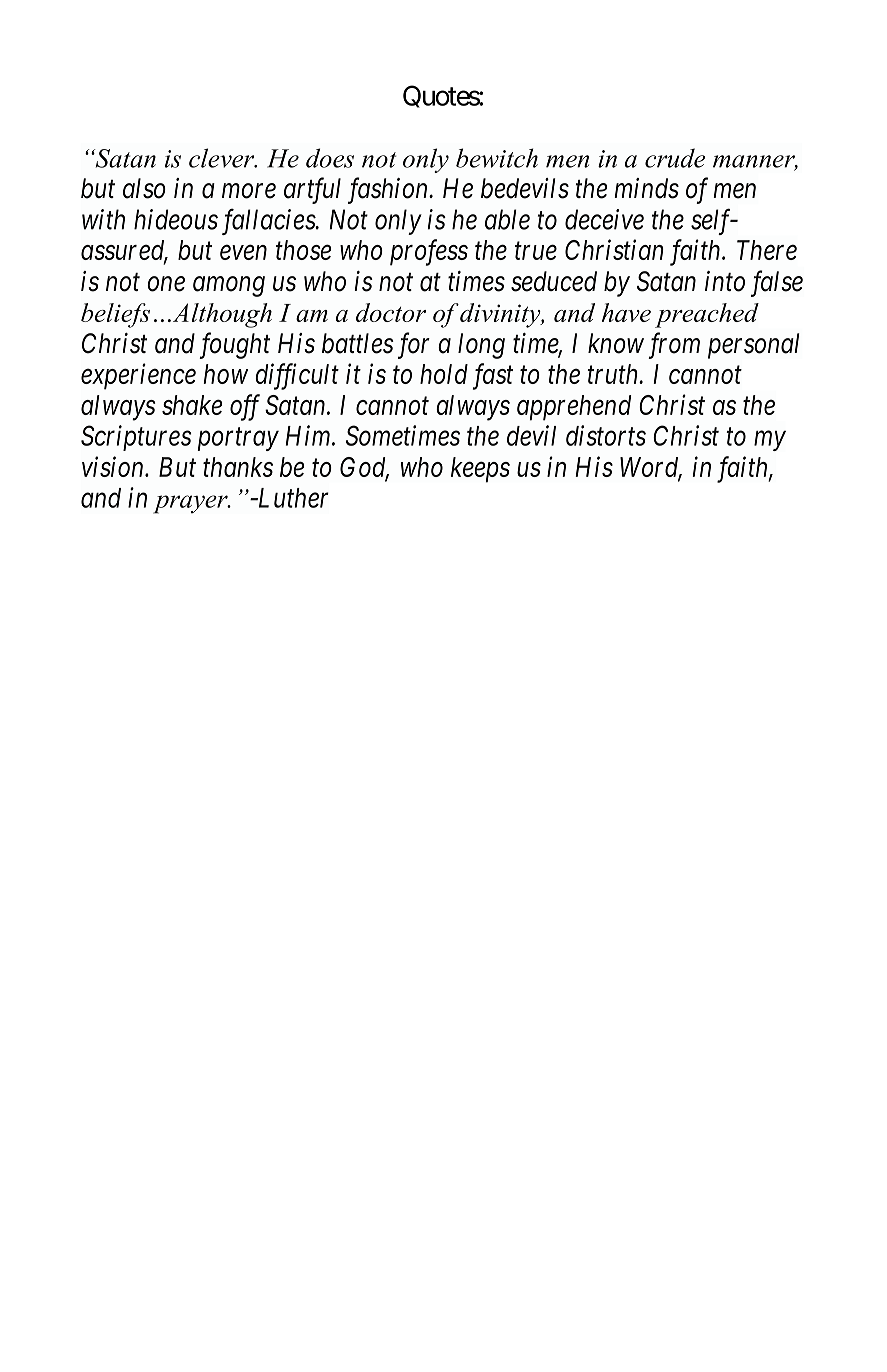 This page has height=1372, width=887. What do you see at coordinates (226, 374) in the page?
I see `how` at bounding box center [226, 374].
